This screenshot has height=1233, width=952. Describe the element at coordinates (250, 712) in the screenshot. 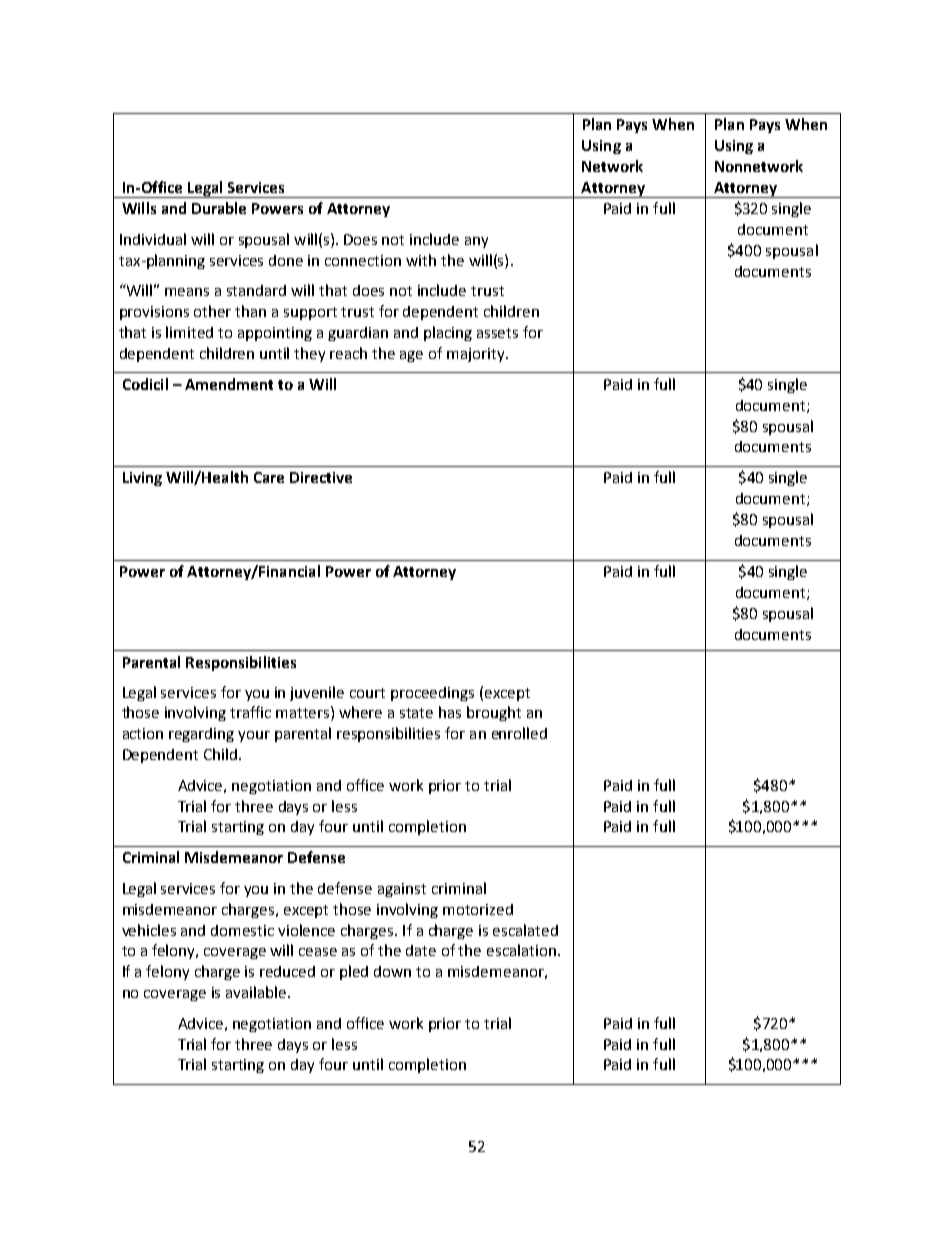

I see `traffic` at that location.
